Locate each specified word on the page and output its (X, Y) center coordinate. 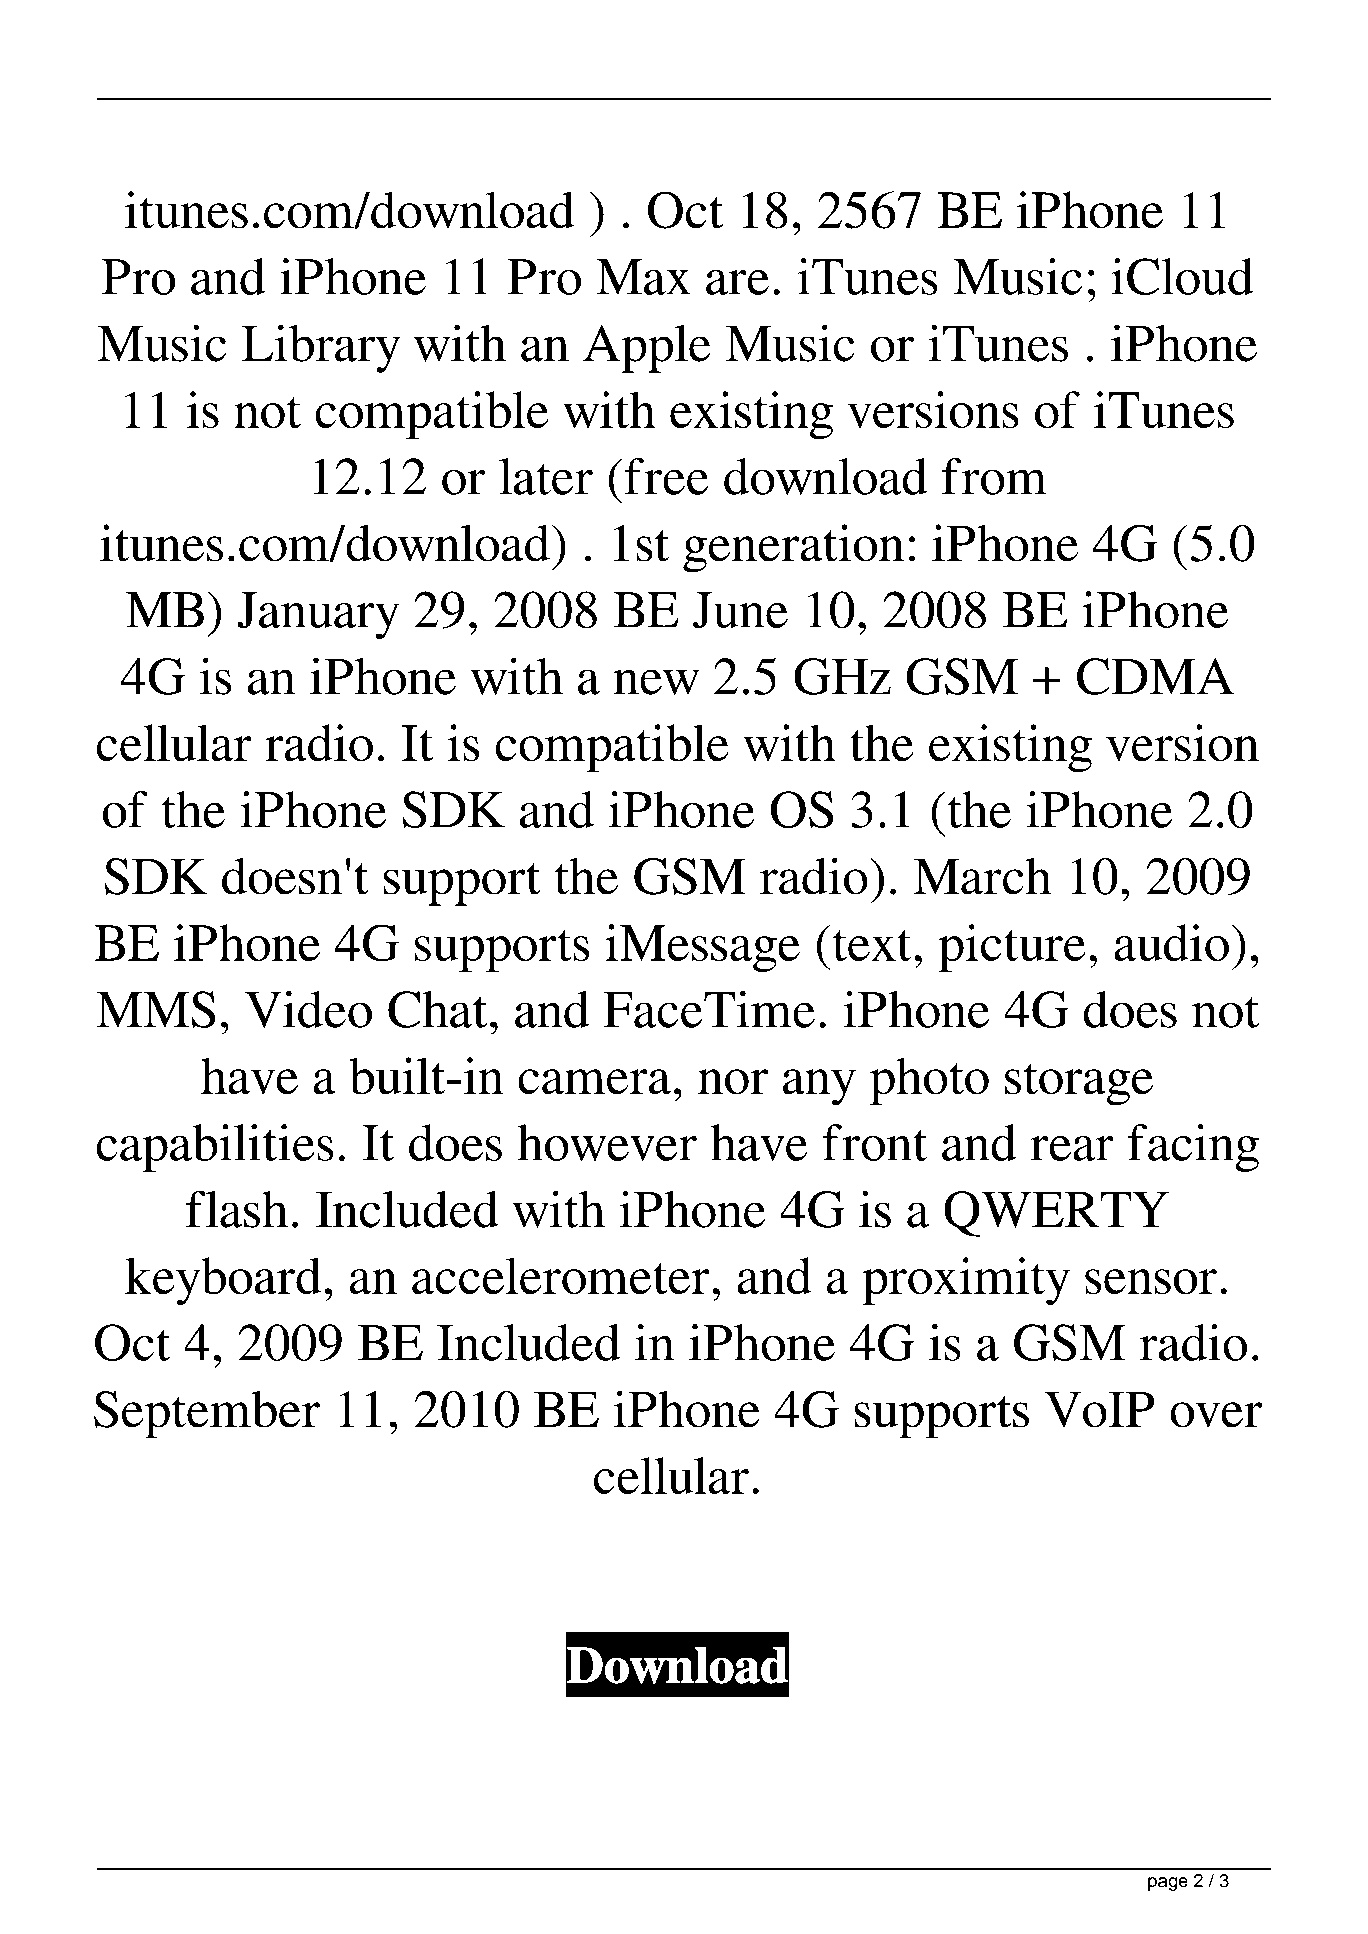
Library (321, 348)
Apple (647, 348)
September (207, 1414)
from (994, 476)
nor (733, 1082)
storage (1079, 1084)
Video (308, 1009)
